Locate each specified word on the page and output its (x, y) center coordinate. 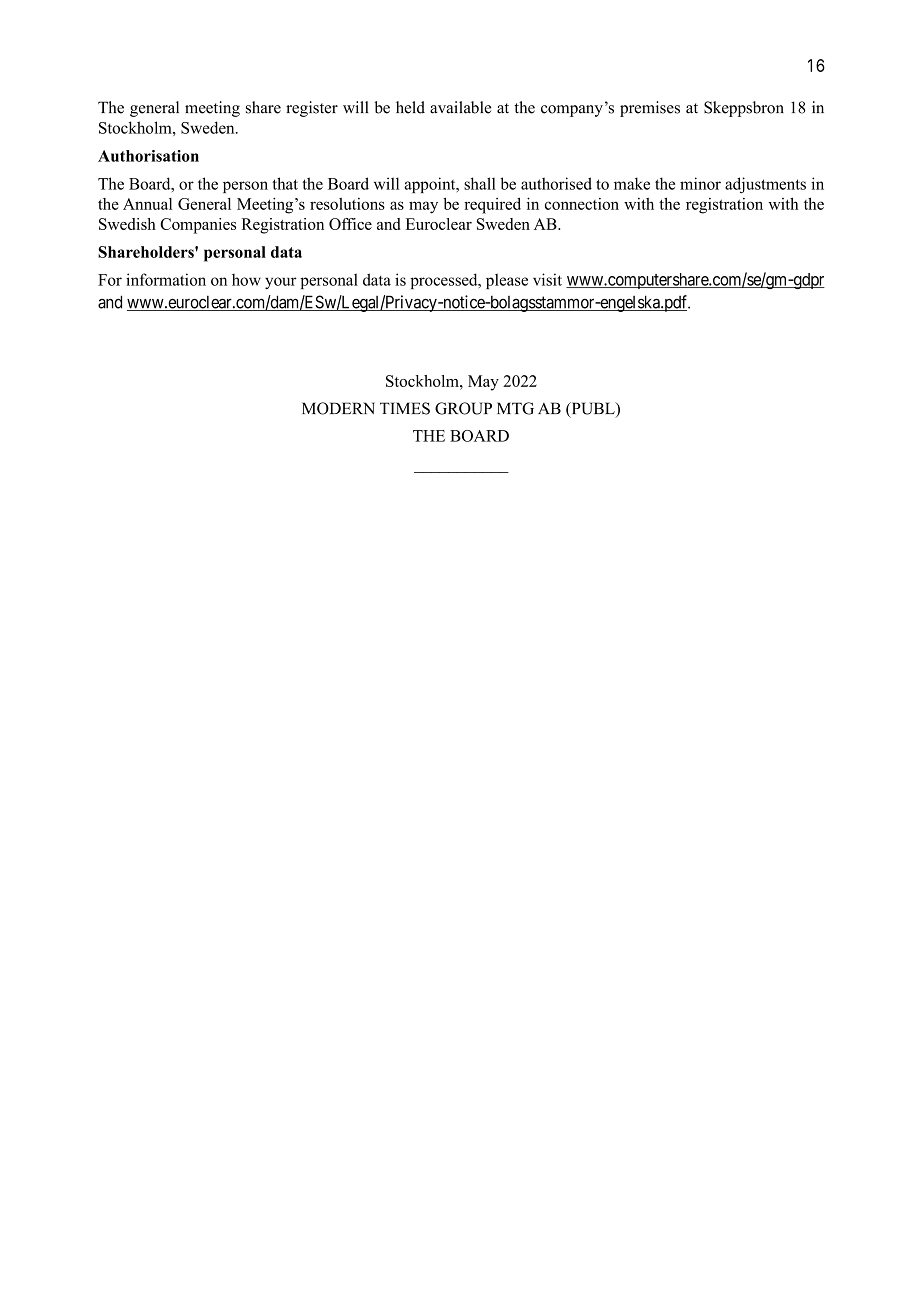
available (460, 107)
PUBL (593, 409)
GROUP (463, 408)
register (312, 109)
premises (650, 109)
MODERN (338, 408)
